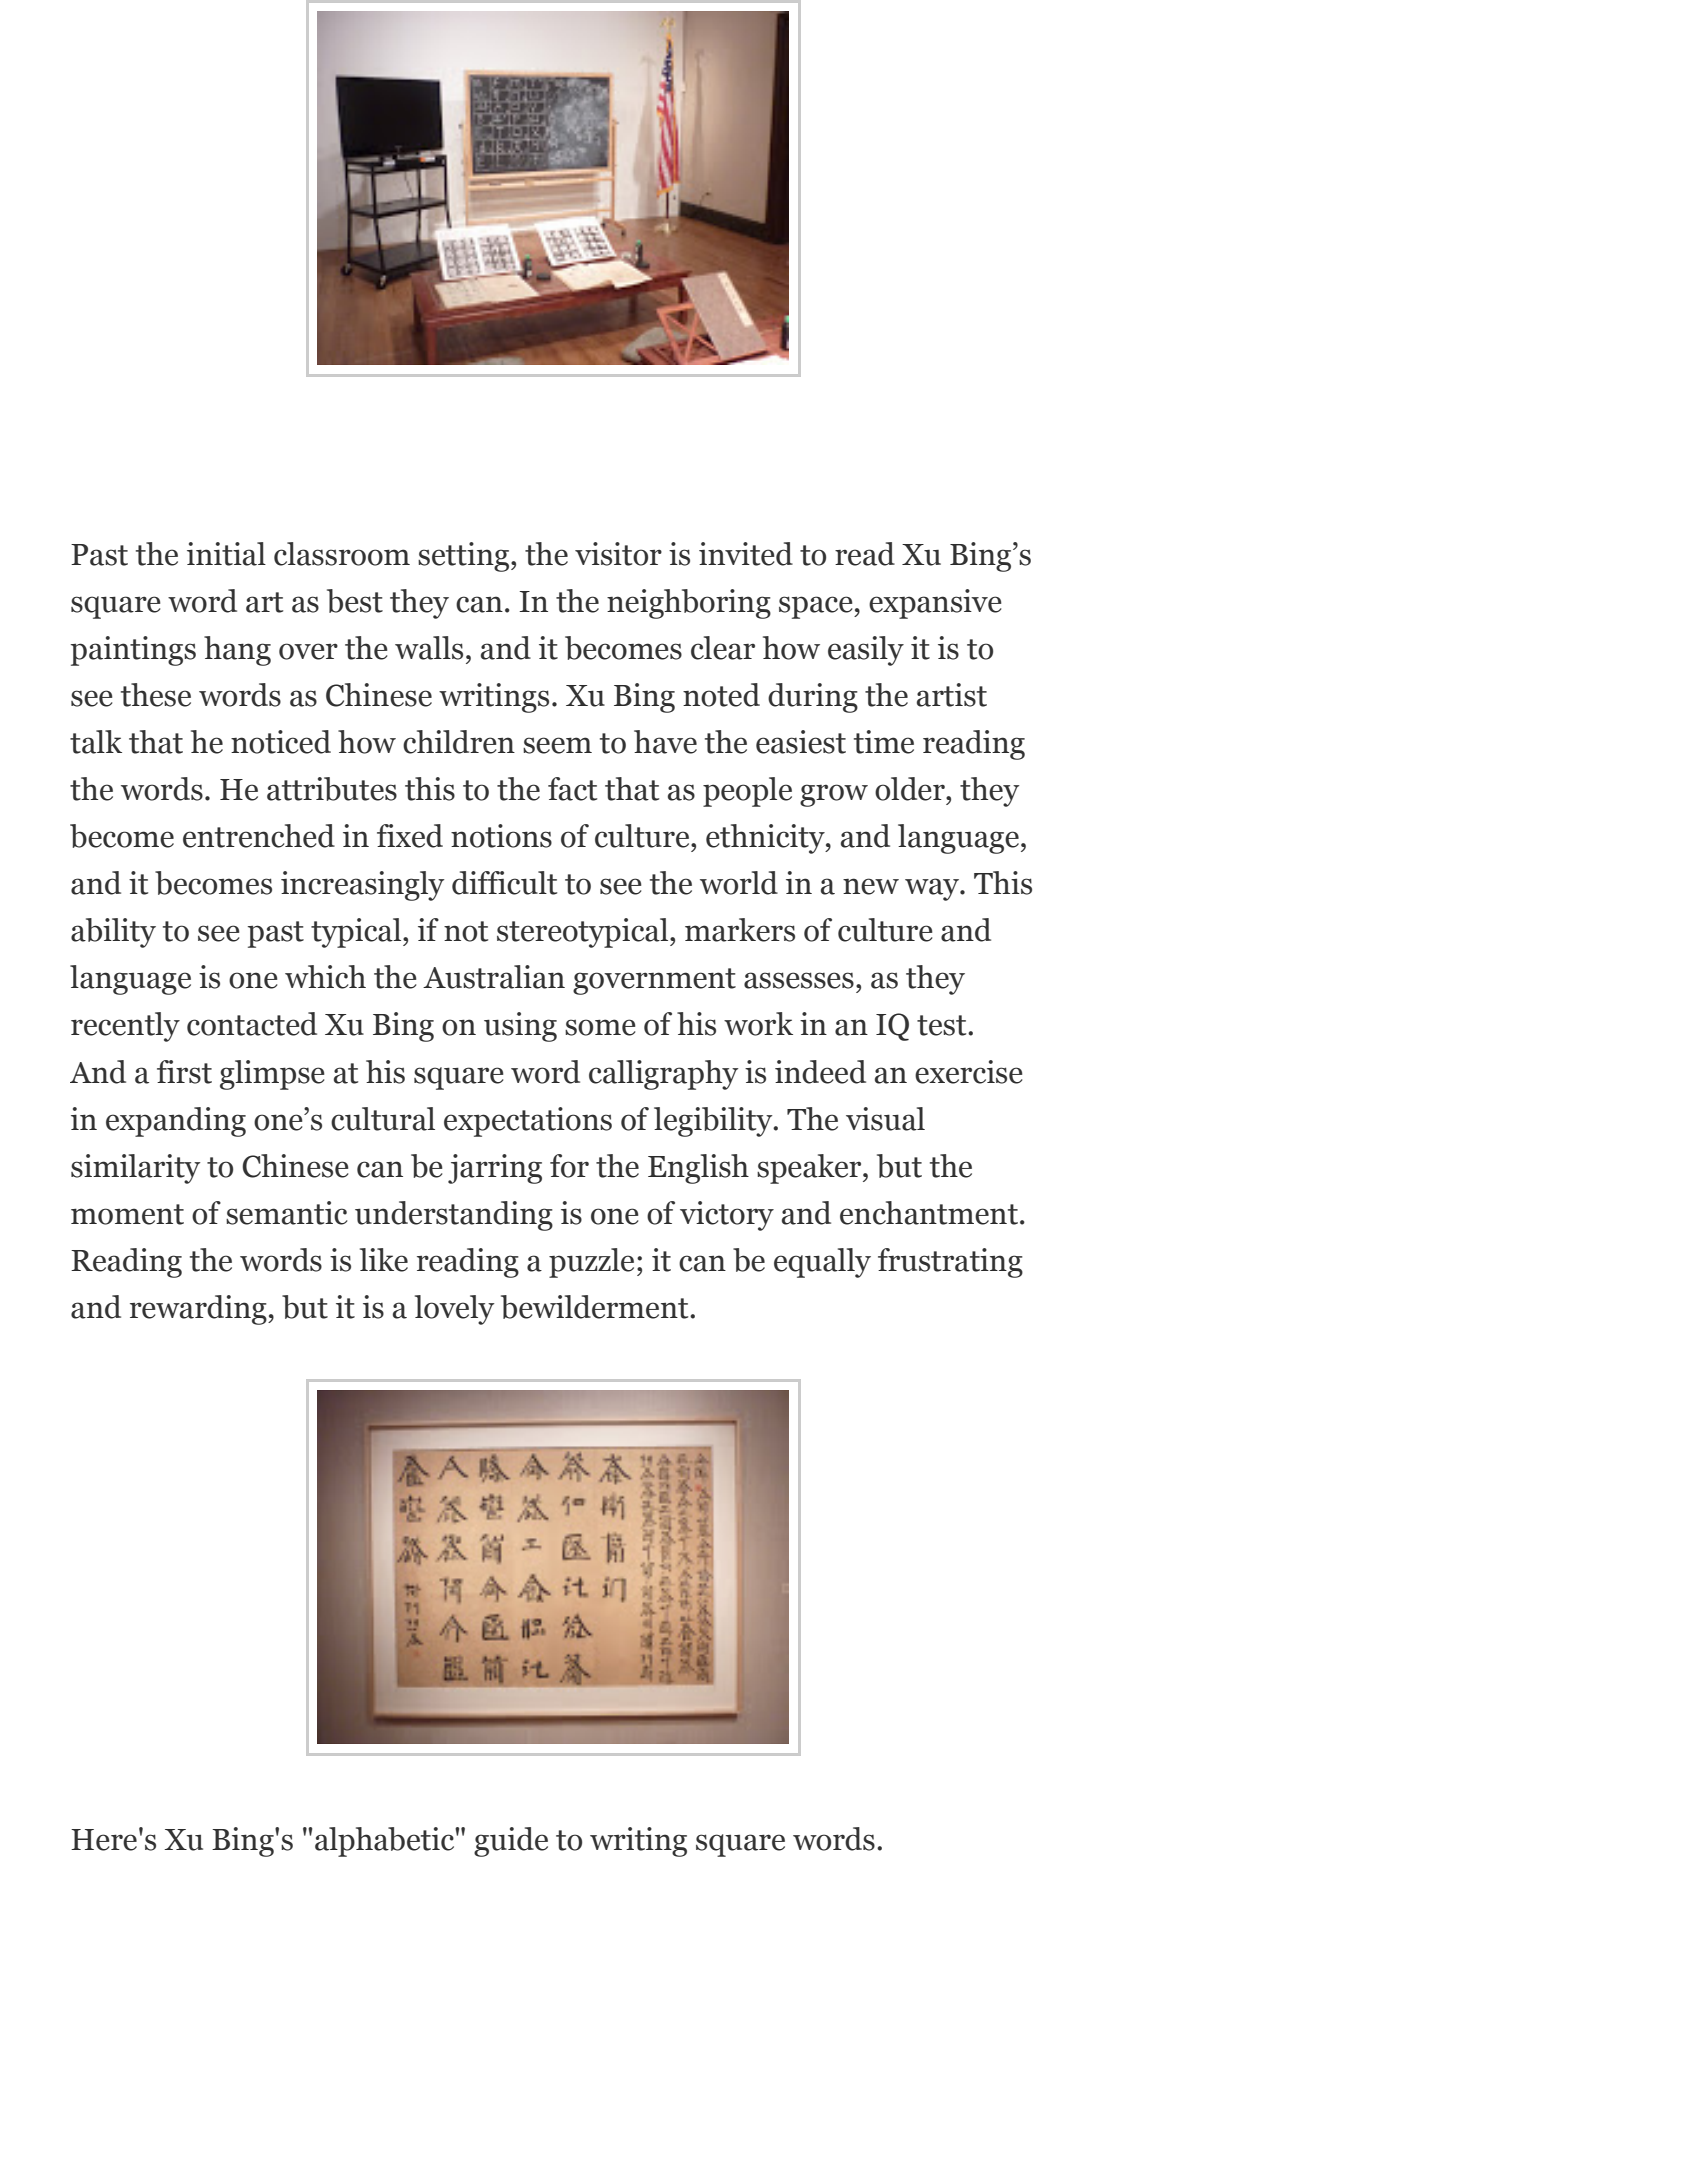 The image size is (1695, 2158). Describe the element at coordinates (520, 1027) in the screenshot. I see `using` at that location.
